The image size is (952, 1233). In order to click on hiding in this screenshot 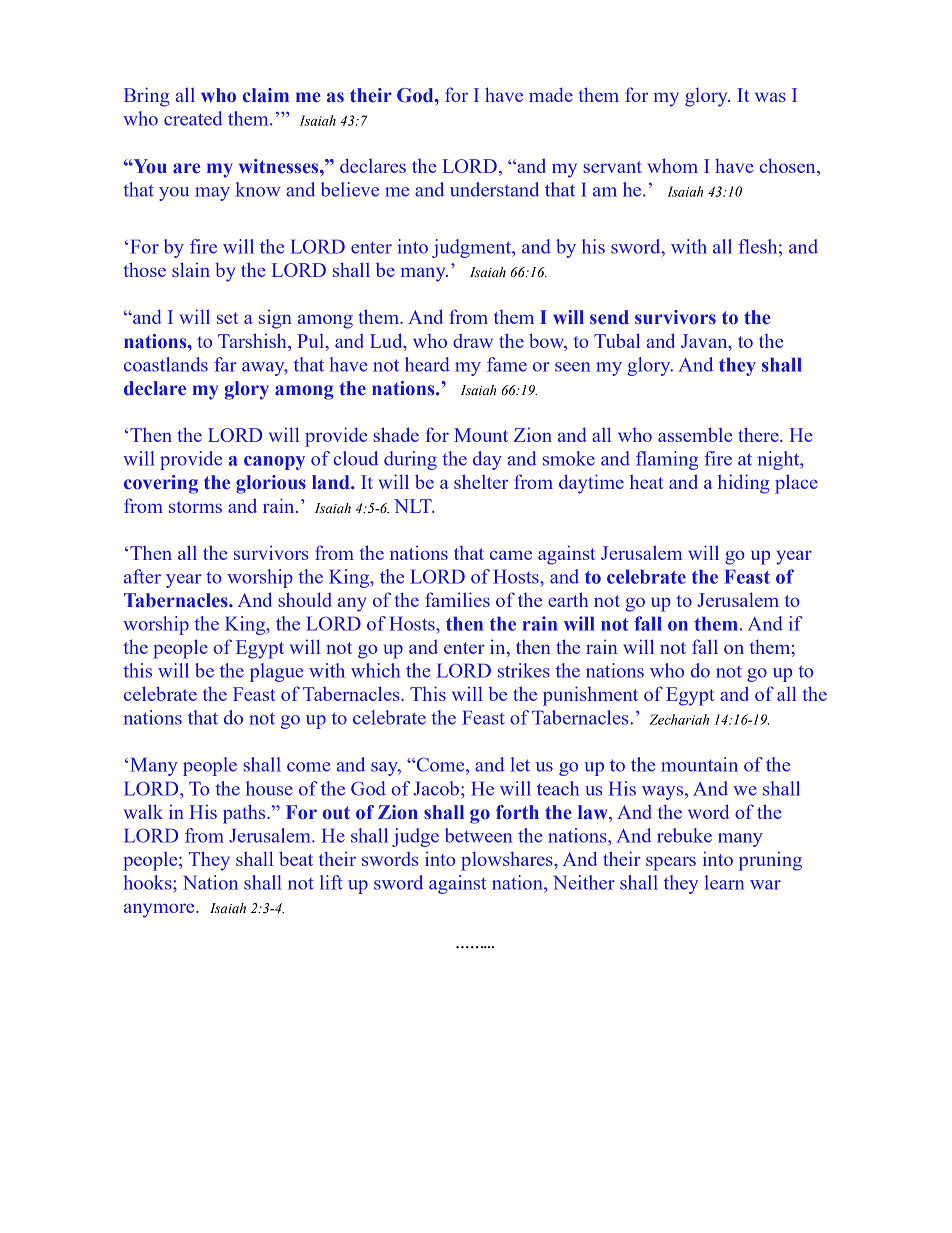, I will do `click(743, 484)`.
